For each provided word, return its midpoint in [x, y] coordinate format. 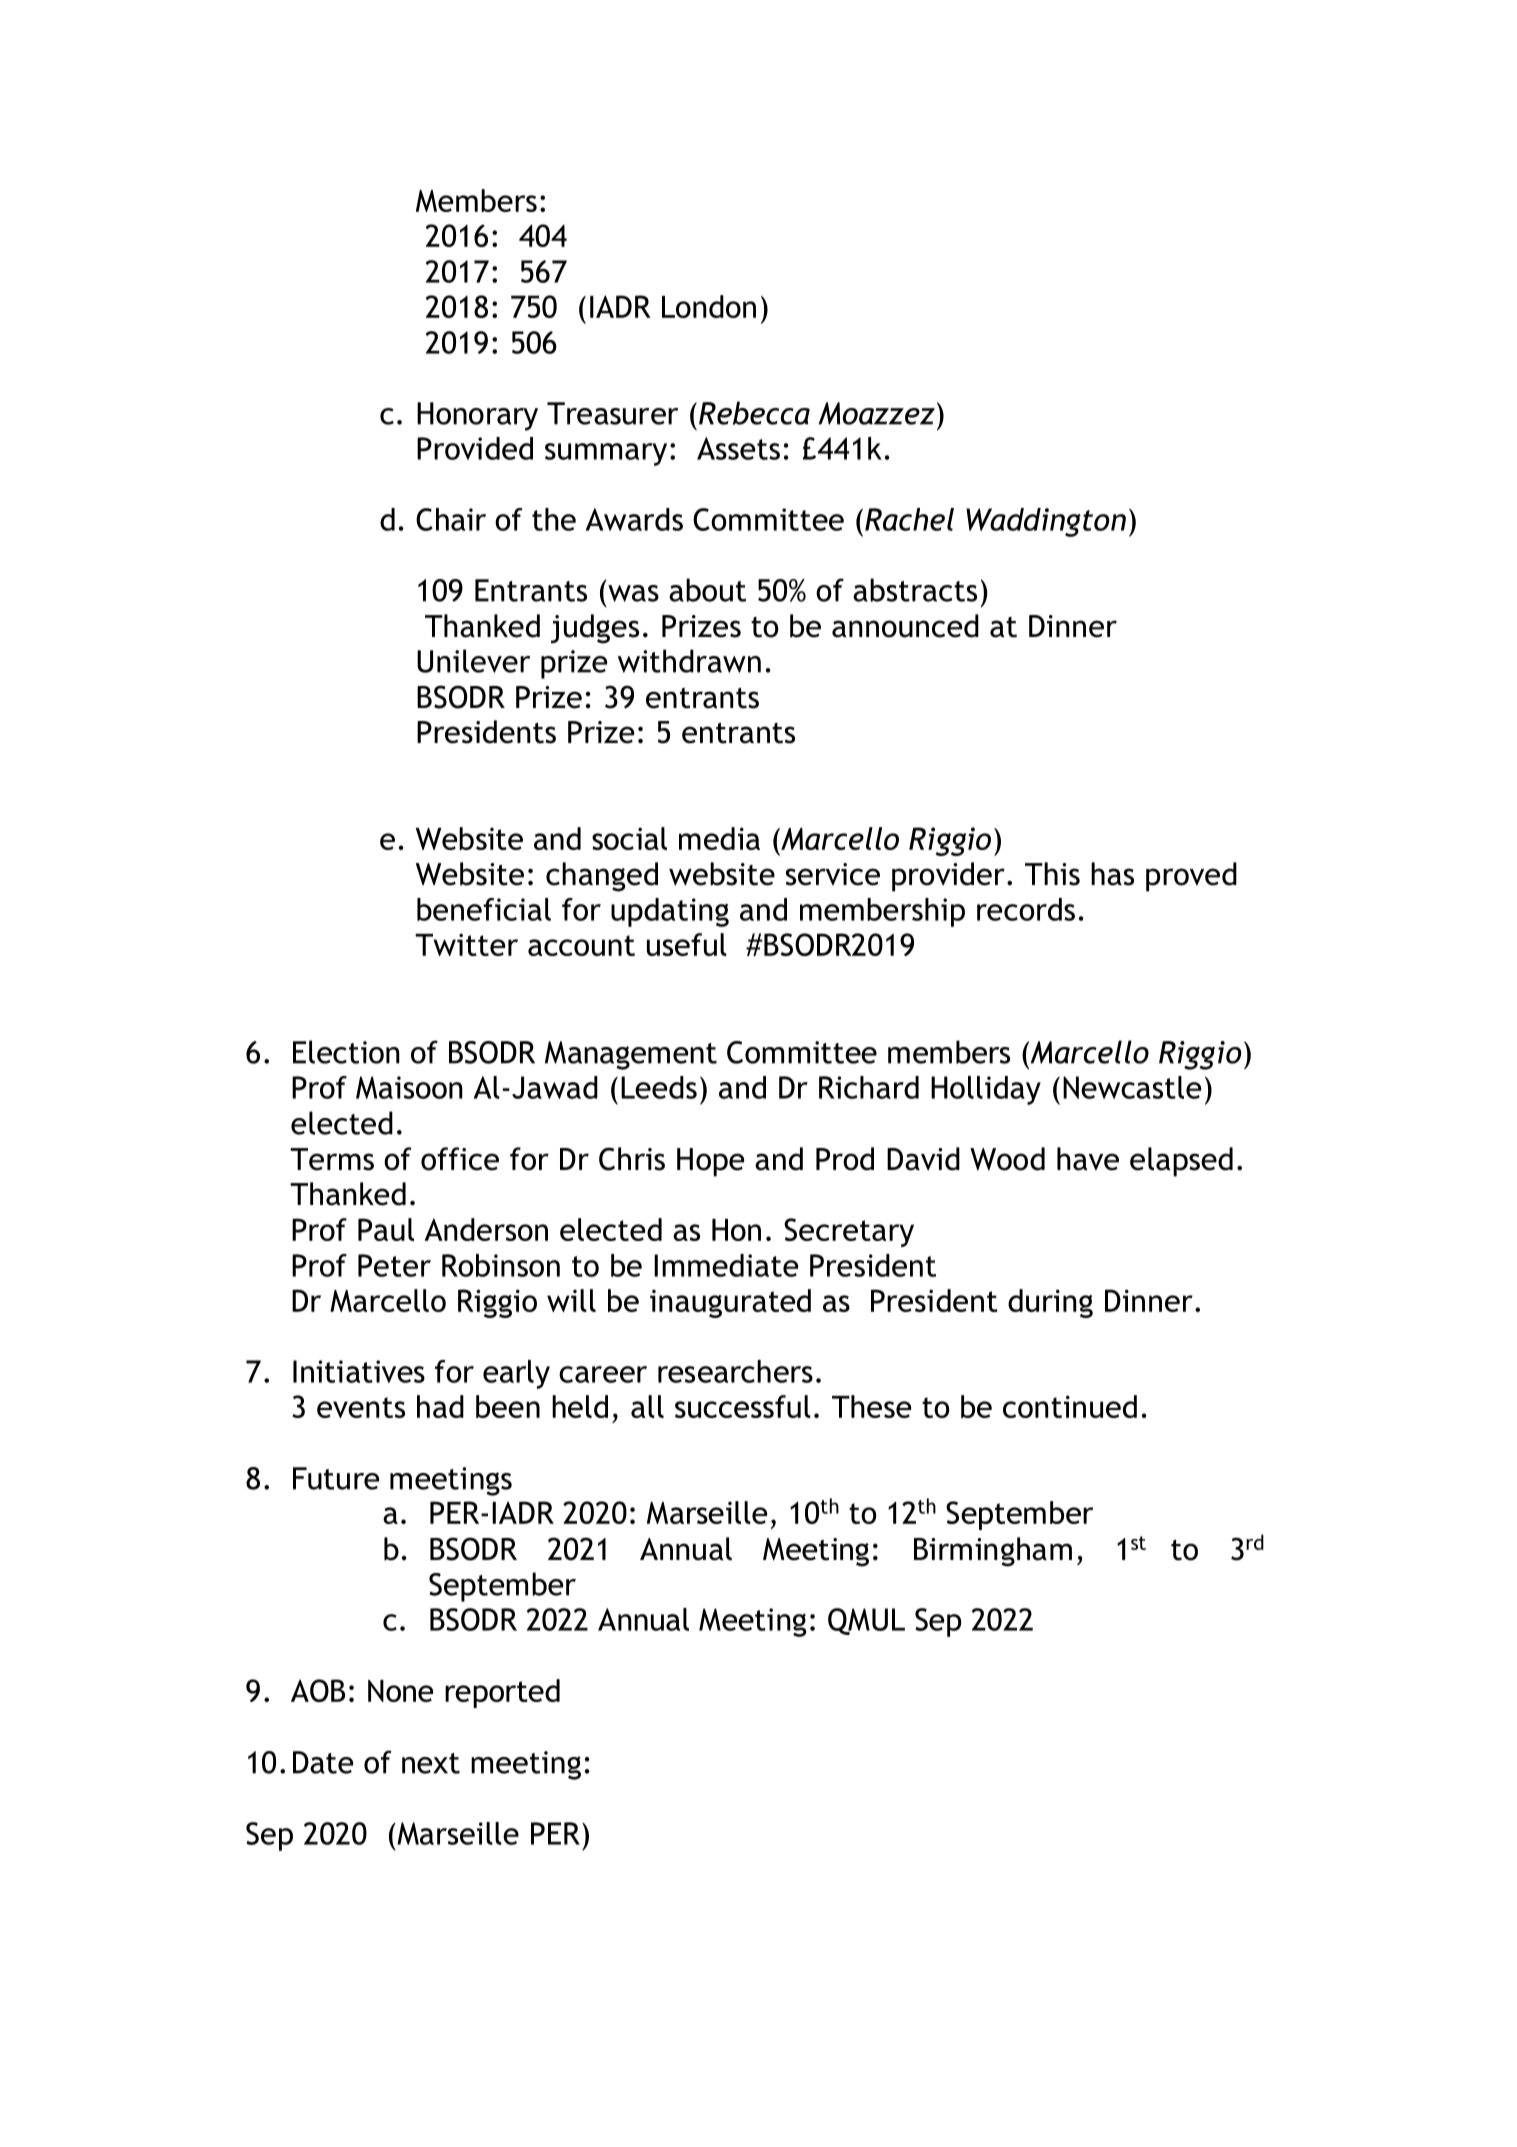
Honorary [477, 416]
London [709, 306]
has [1112, 874]
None [400, 1691]
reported [502, 1693]
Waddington [1046, 522]
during [1050, 1303]
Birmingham [993, 1552]
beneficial [484, 909]
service [833, 874]
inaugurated [730, 1303]
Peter [394, 1265]
